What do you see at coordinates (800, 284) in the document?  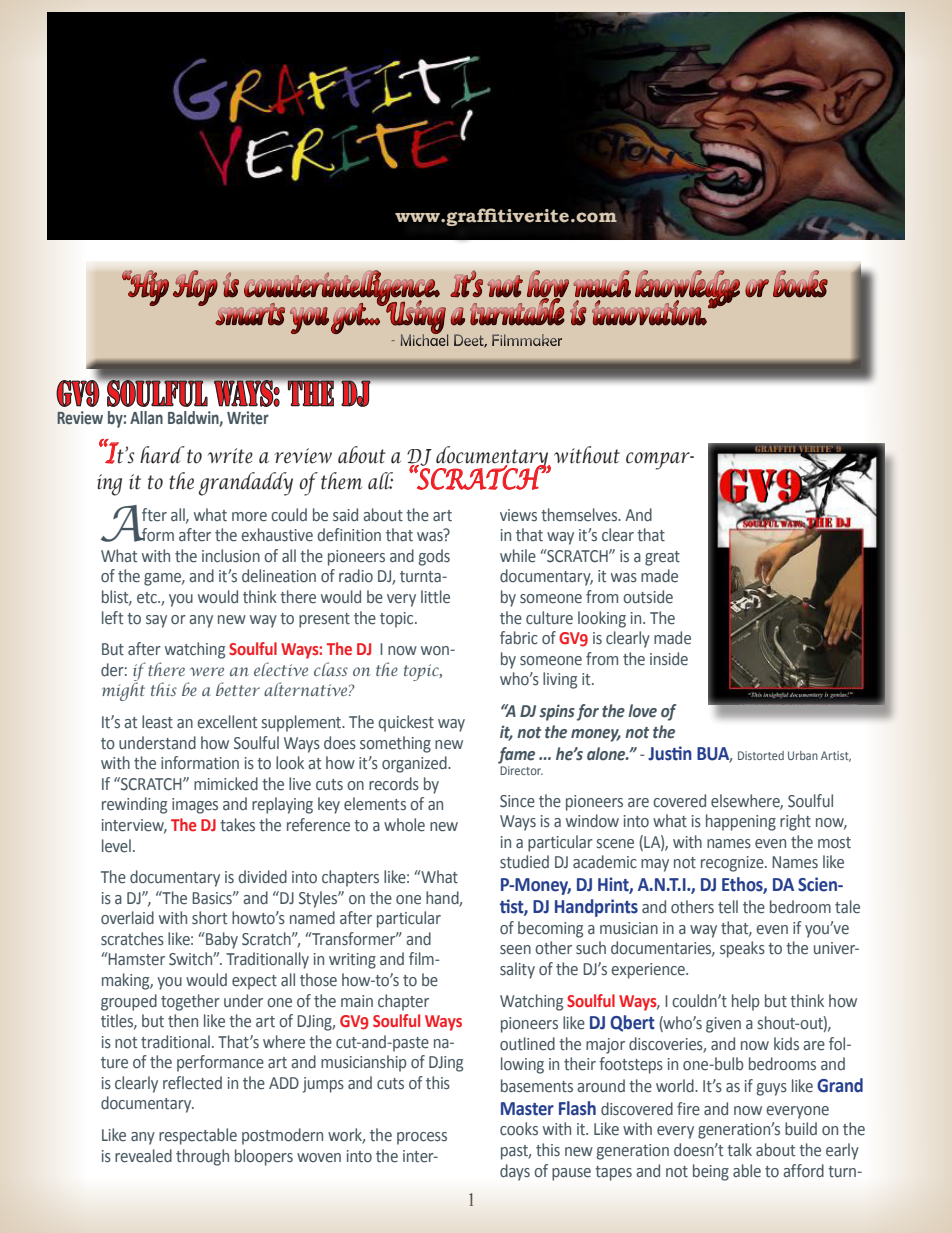 I see `books` at bounding box center [800, 284].
